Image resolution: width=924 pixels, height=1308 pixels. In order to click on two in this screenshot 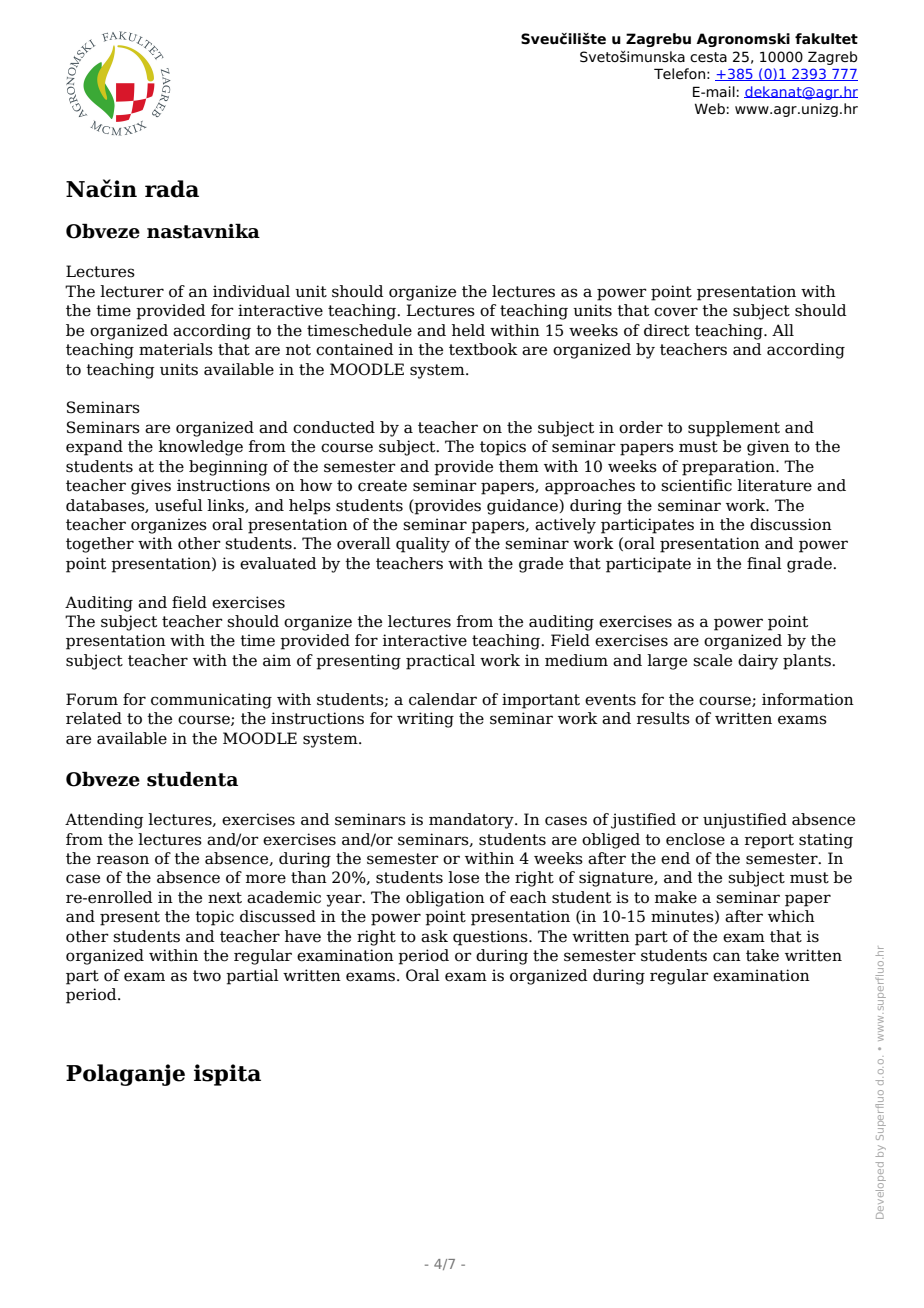, I will do `click(207, 976)`.
